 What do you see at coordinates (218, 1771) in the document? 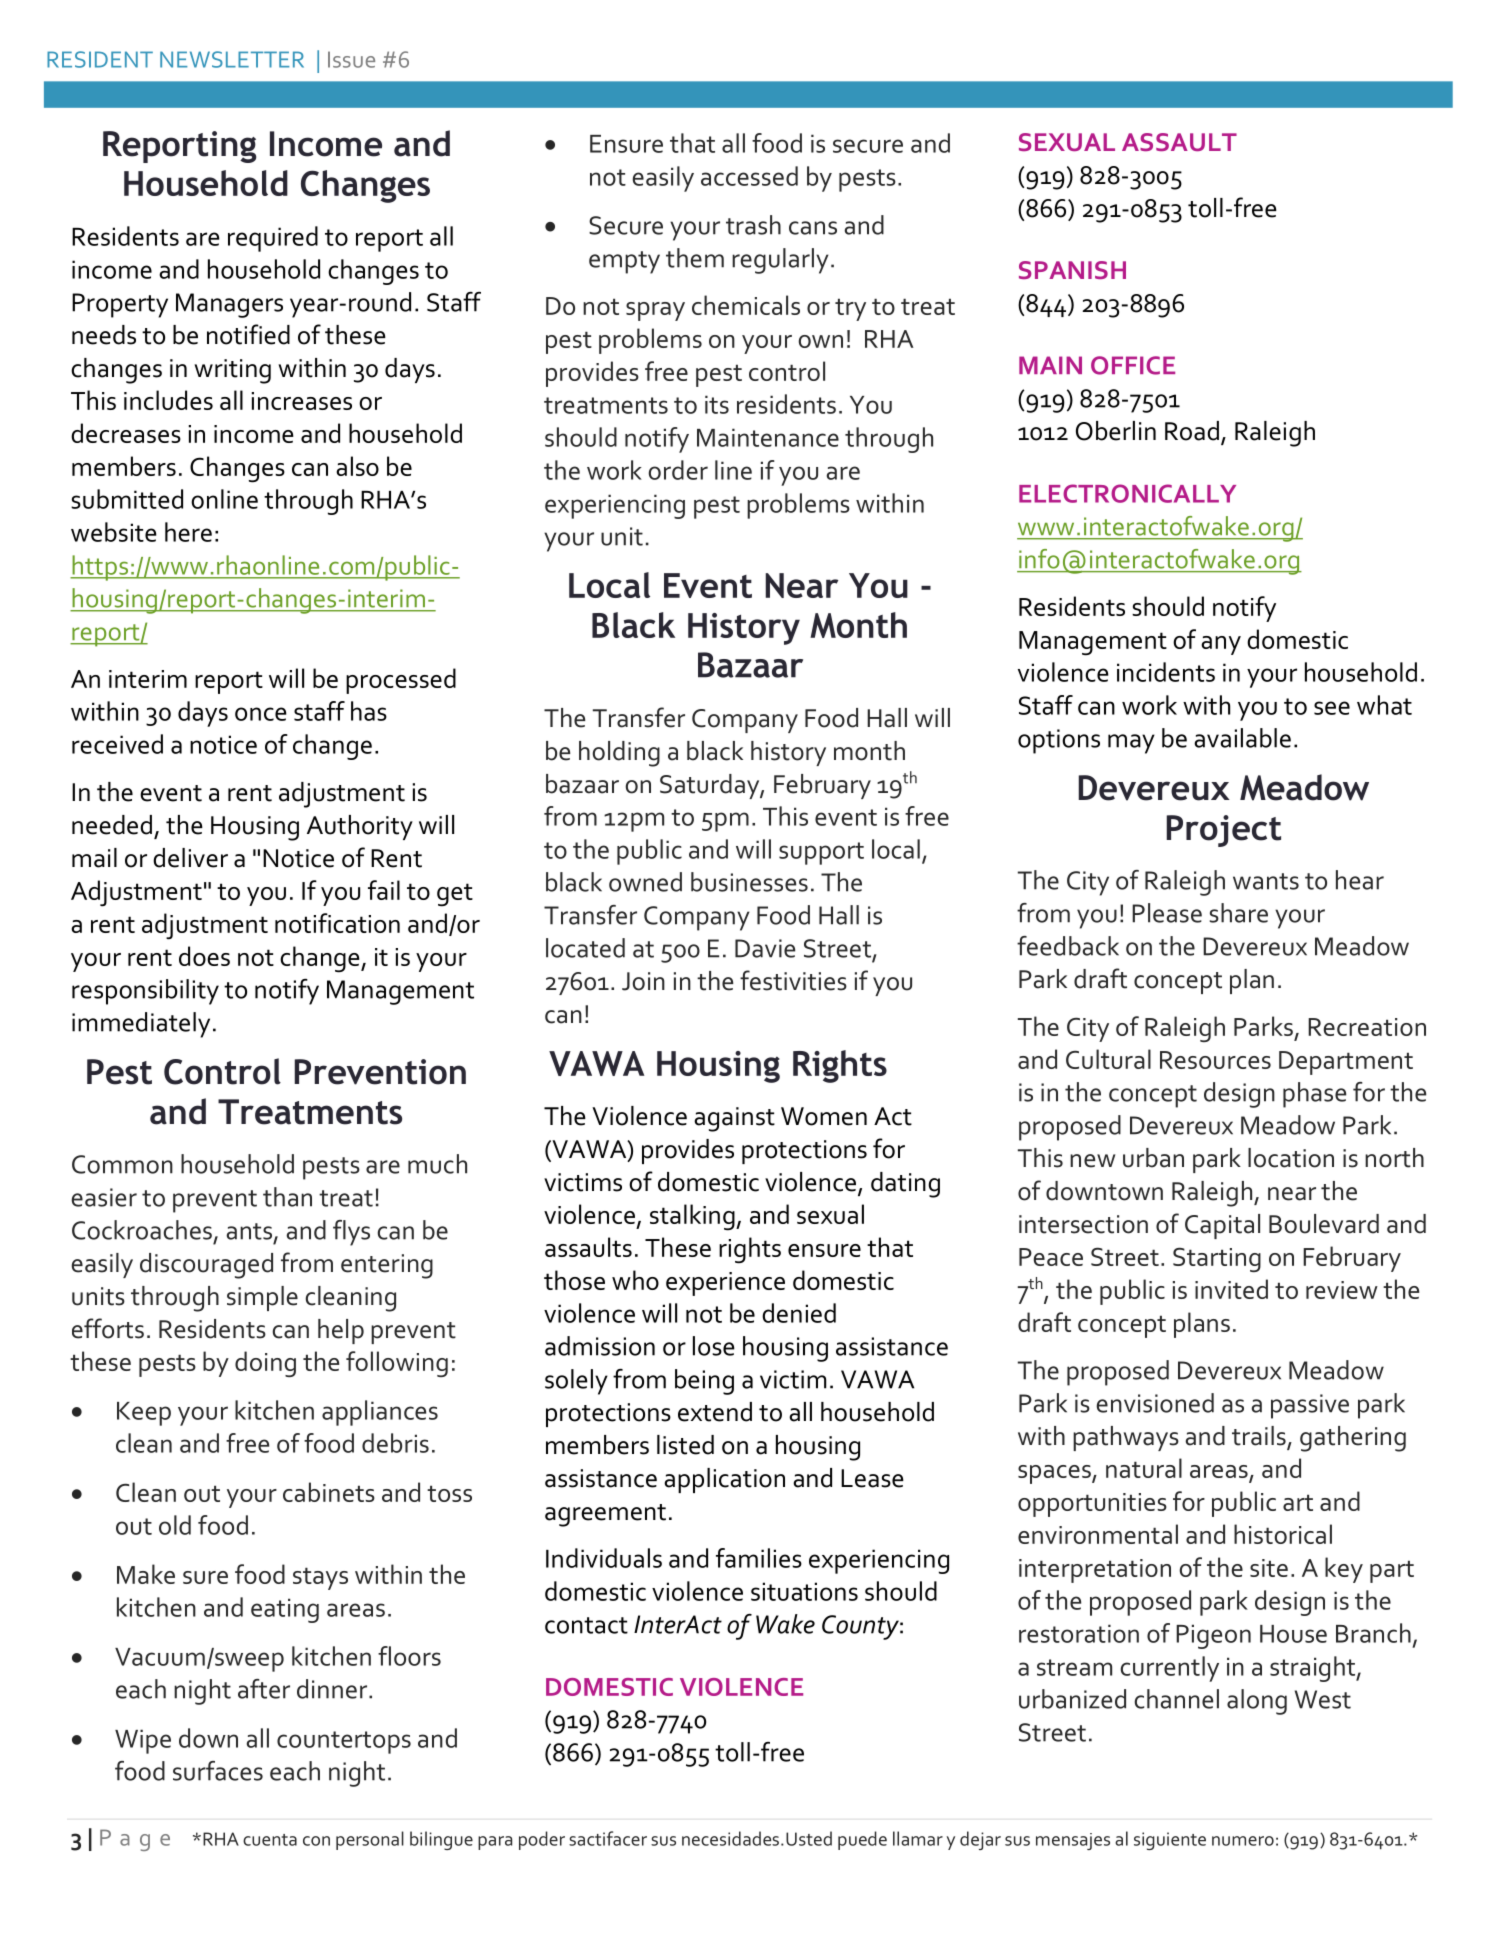
I see `surfaces` at bounding box center [218, 1771].
